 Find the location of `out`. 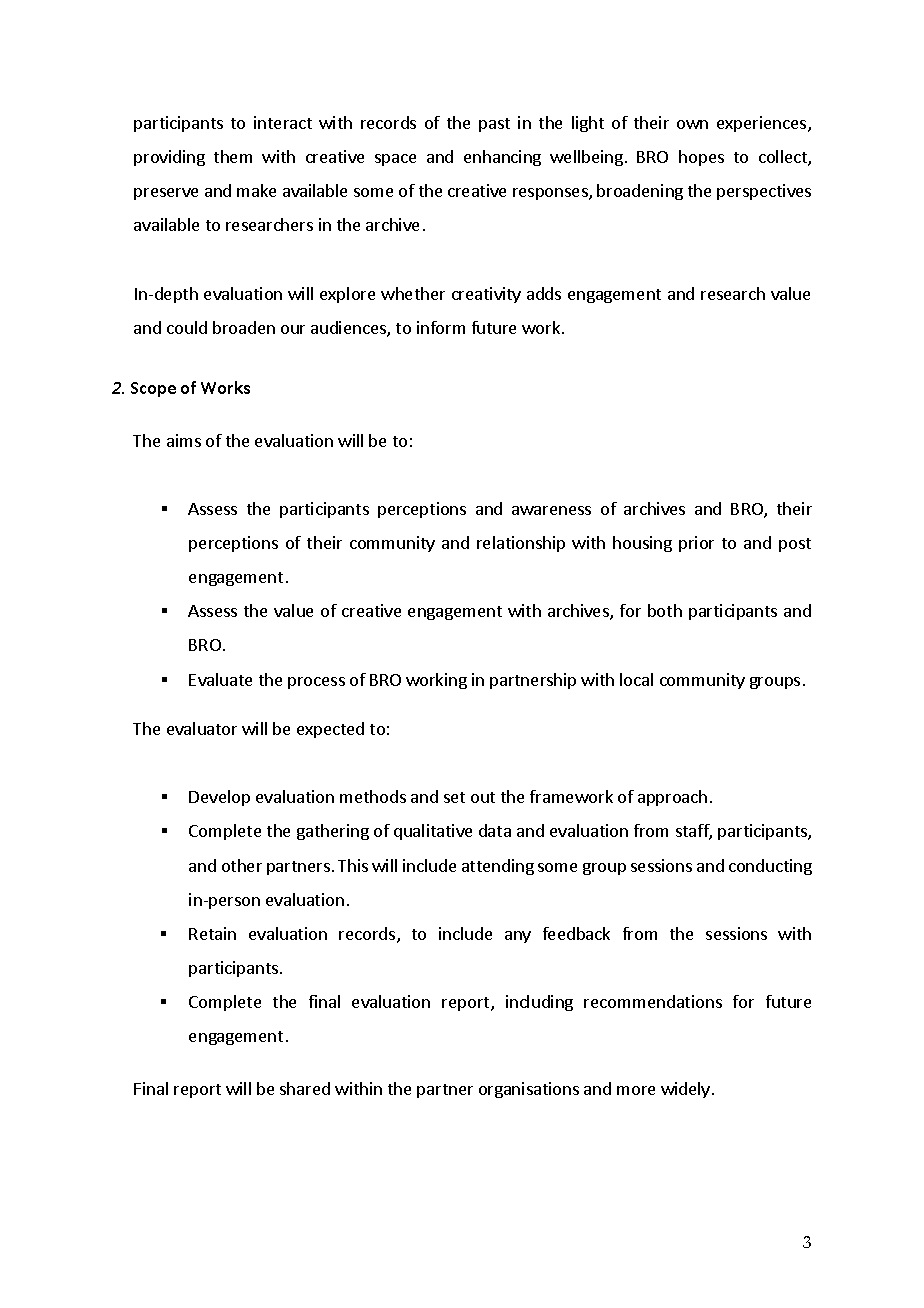

out is located at coordinates (483, 797).
